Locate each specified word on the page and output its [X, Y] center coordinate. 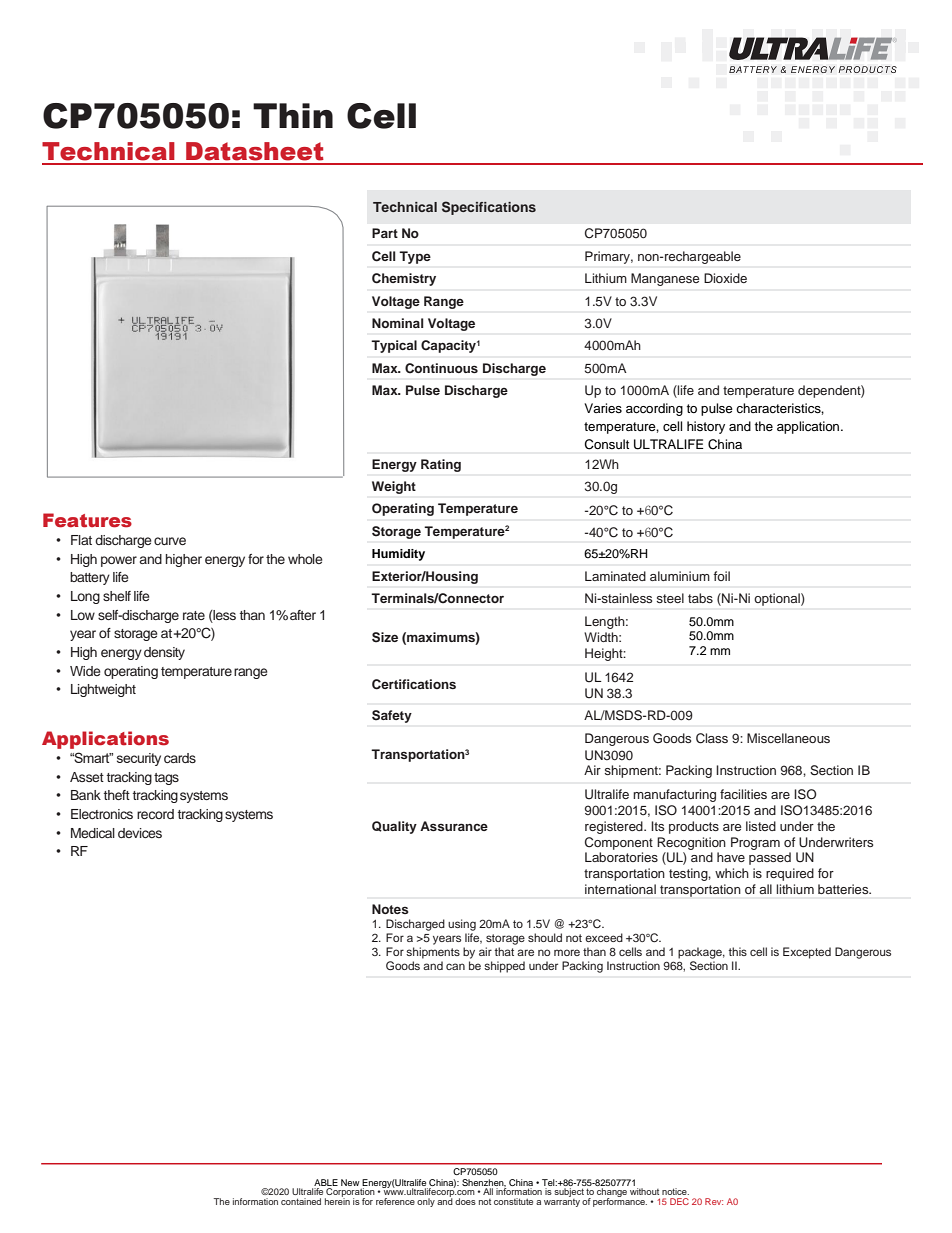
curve [170, 541]
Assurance [454, 826]
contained [301, 1201]
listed [761, 826]
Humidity [398, 555]
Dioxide [725, 278]
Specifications [489, 208]
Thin [293, 115]
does [465, 1201]
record [155, 814]
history [706, 427]
